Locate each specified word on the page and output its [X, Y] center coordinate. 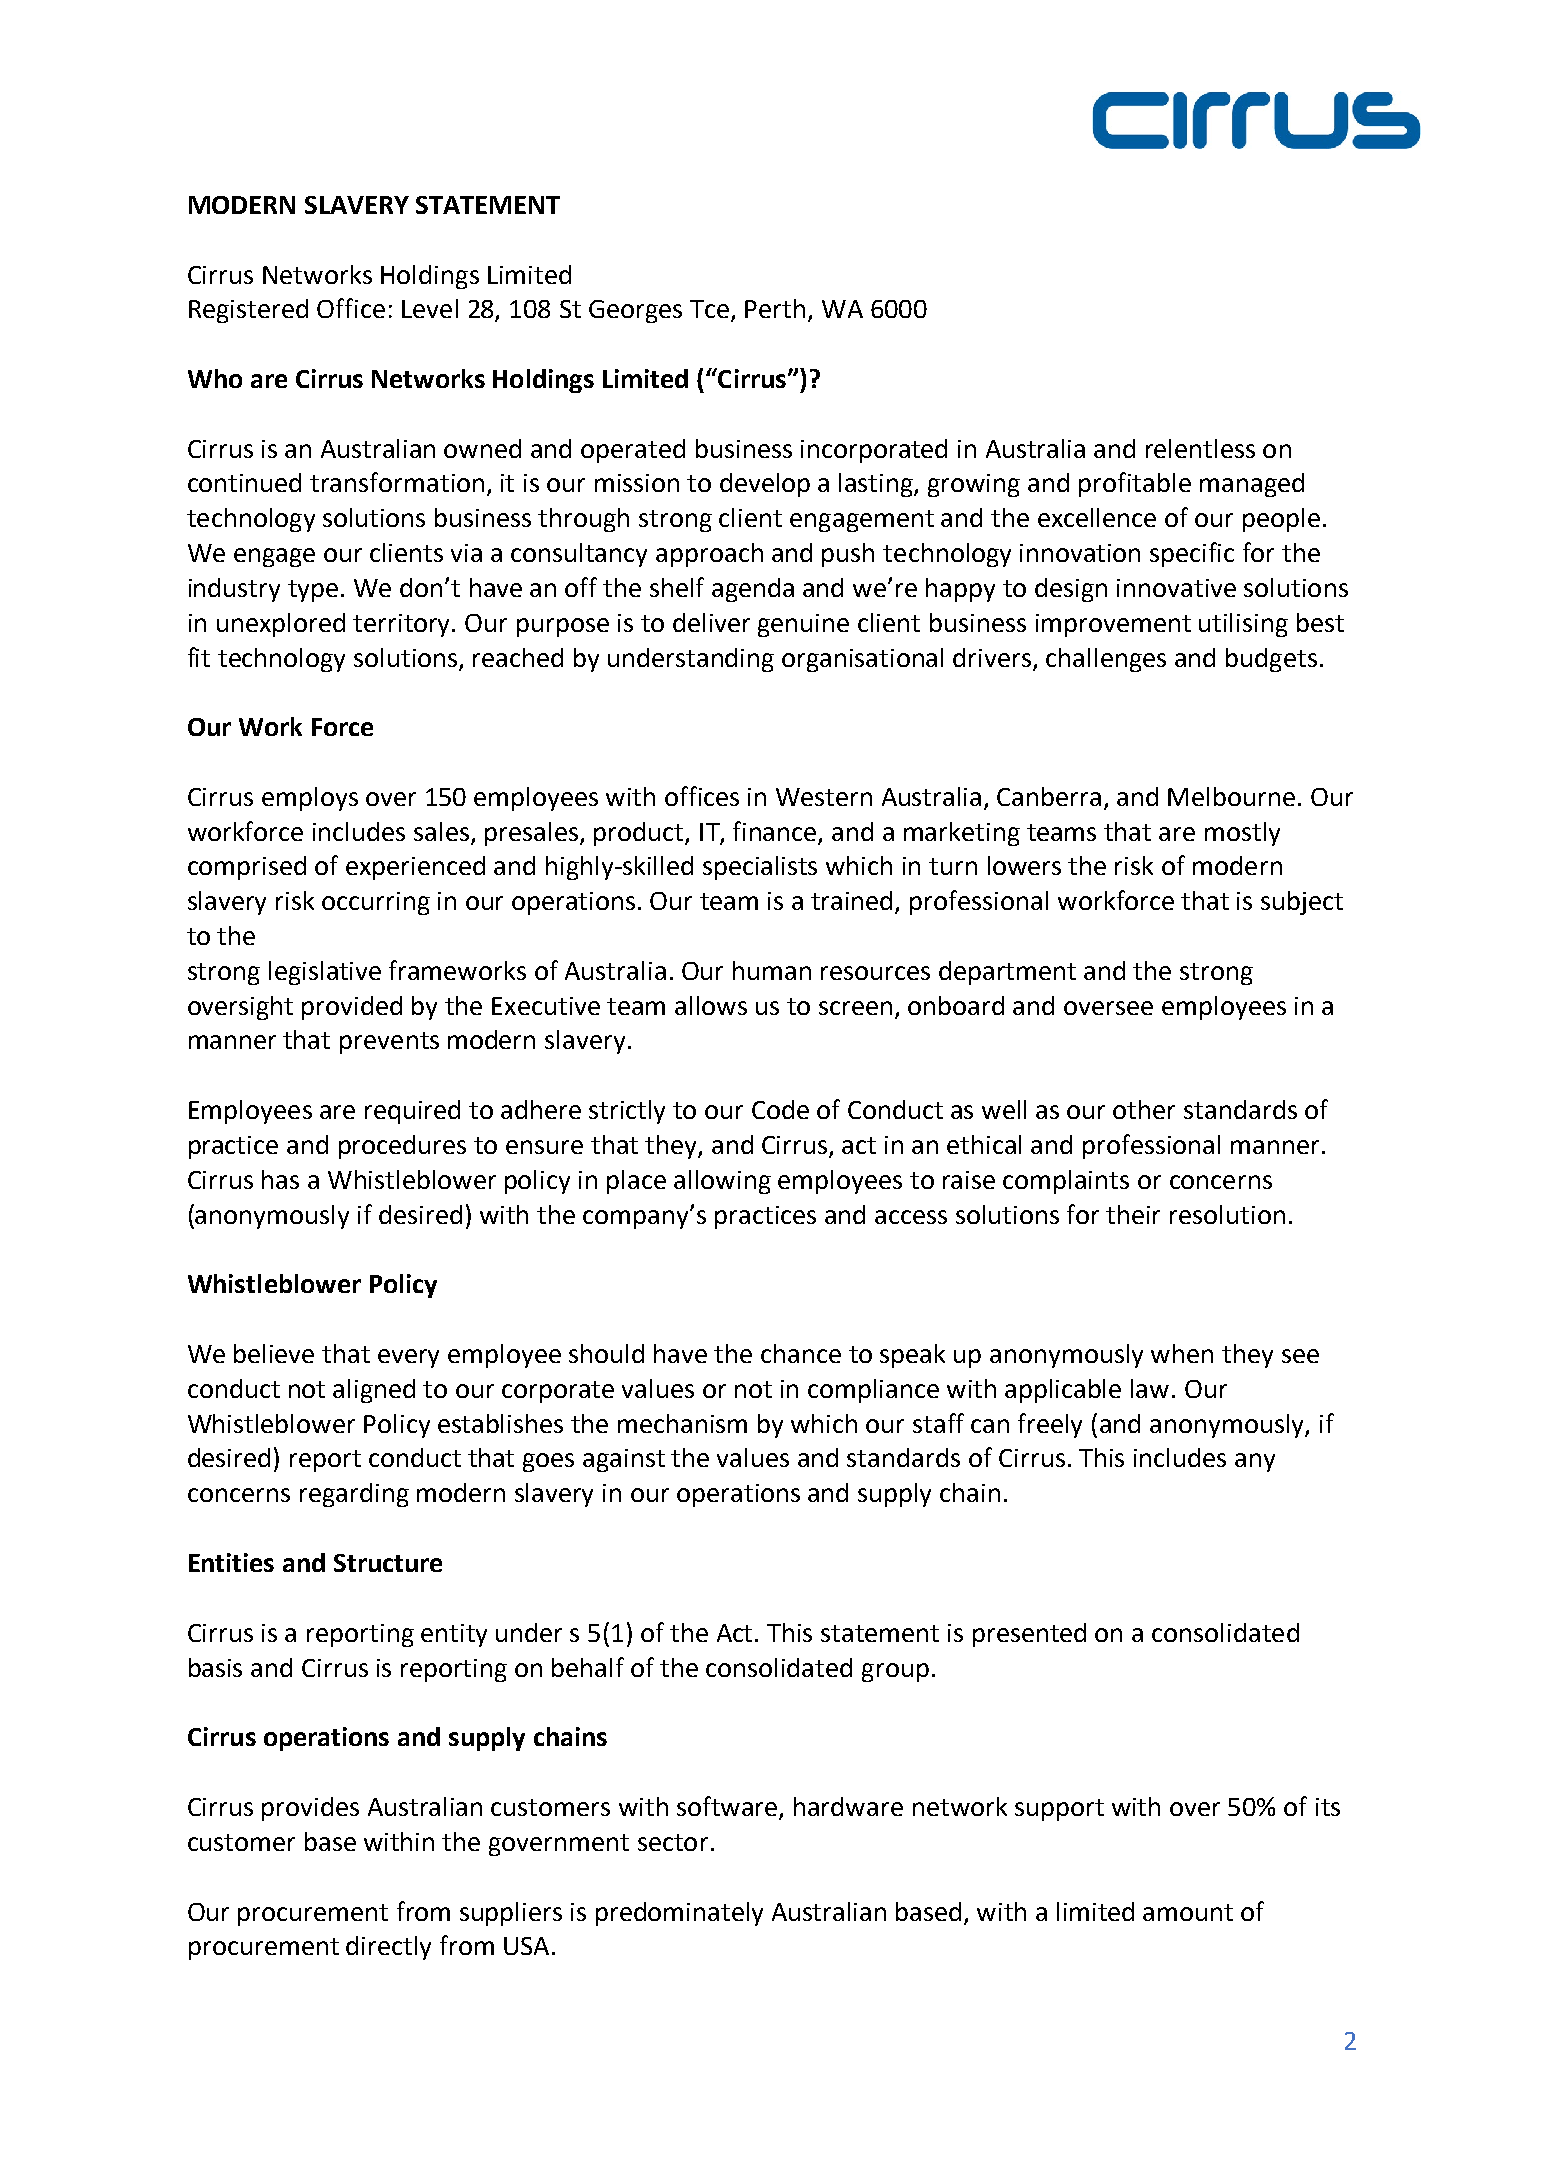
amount [1188, 1912]
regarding [354, 1495]
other [1144, 1109]
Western [824, 797]
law [1150, 1388]
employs [310, 799]
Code [780, 1109]
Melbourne [1231, 796]
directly [388, 1948]
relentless [1200, 448]
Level [430, 308]
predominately [679, 1914]
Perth [775, 308]
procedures [402, 1147]
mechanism [682, 1423]
